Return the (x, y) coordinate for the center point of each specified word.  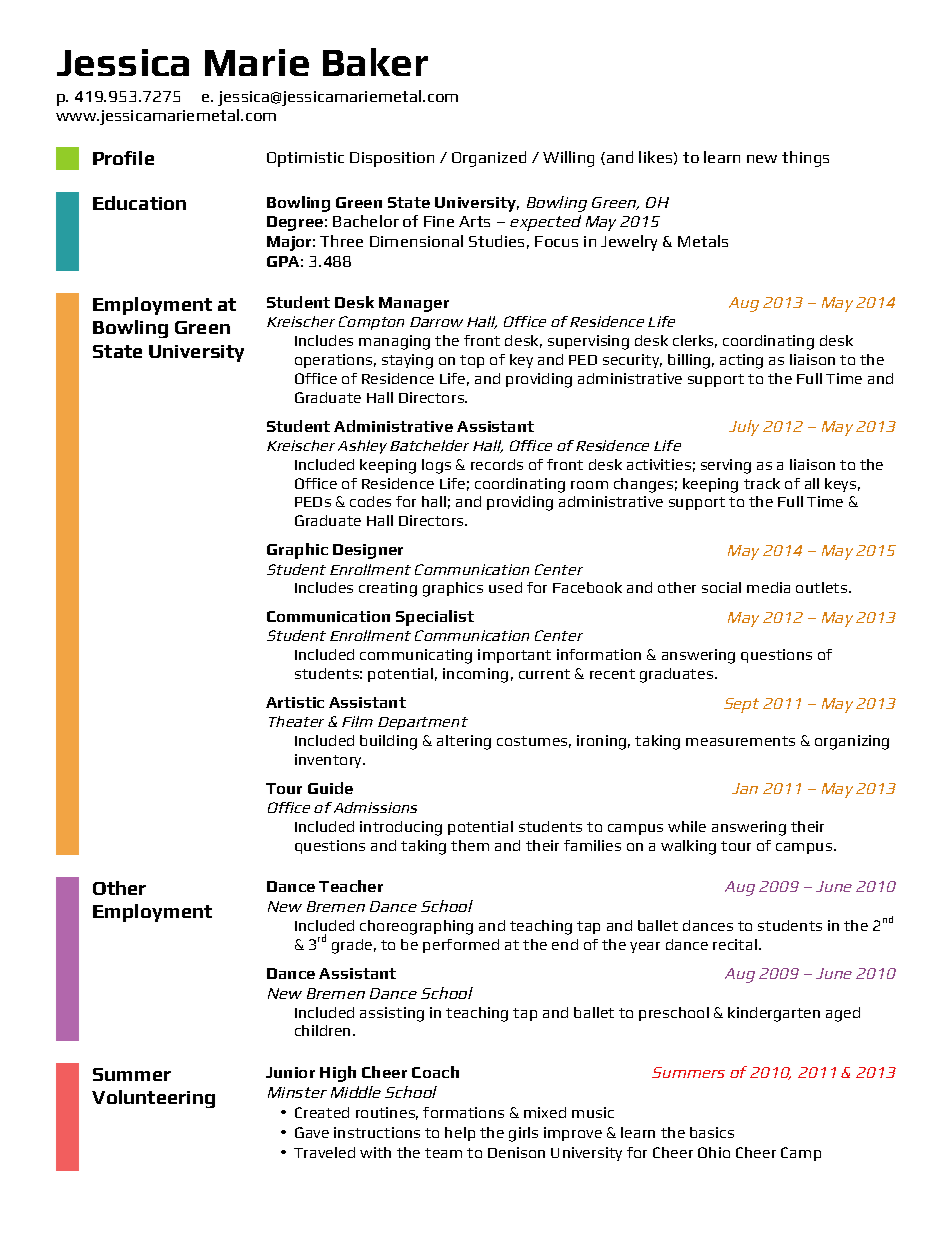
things (805, 159)
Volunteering (153, 1099)
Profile (123, 158)
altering (464, 742)
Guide (330, 788)
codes (370, 501)
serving (726, 466)
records (497, 464)
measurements (740, 741)
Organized (489, 159)
